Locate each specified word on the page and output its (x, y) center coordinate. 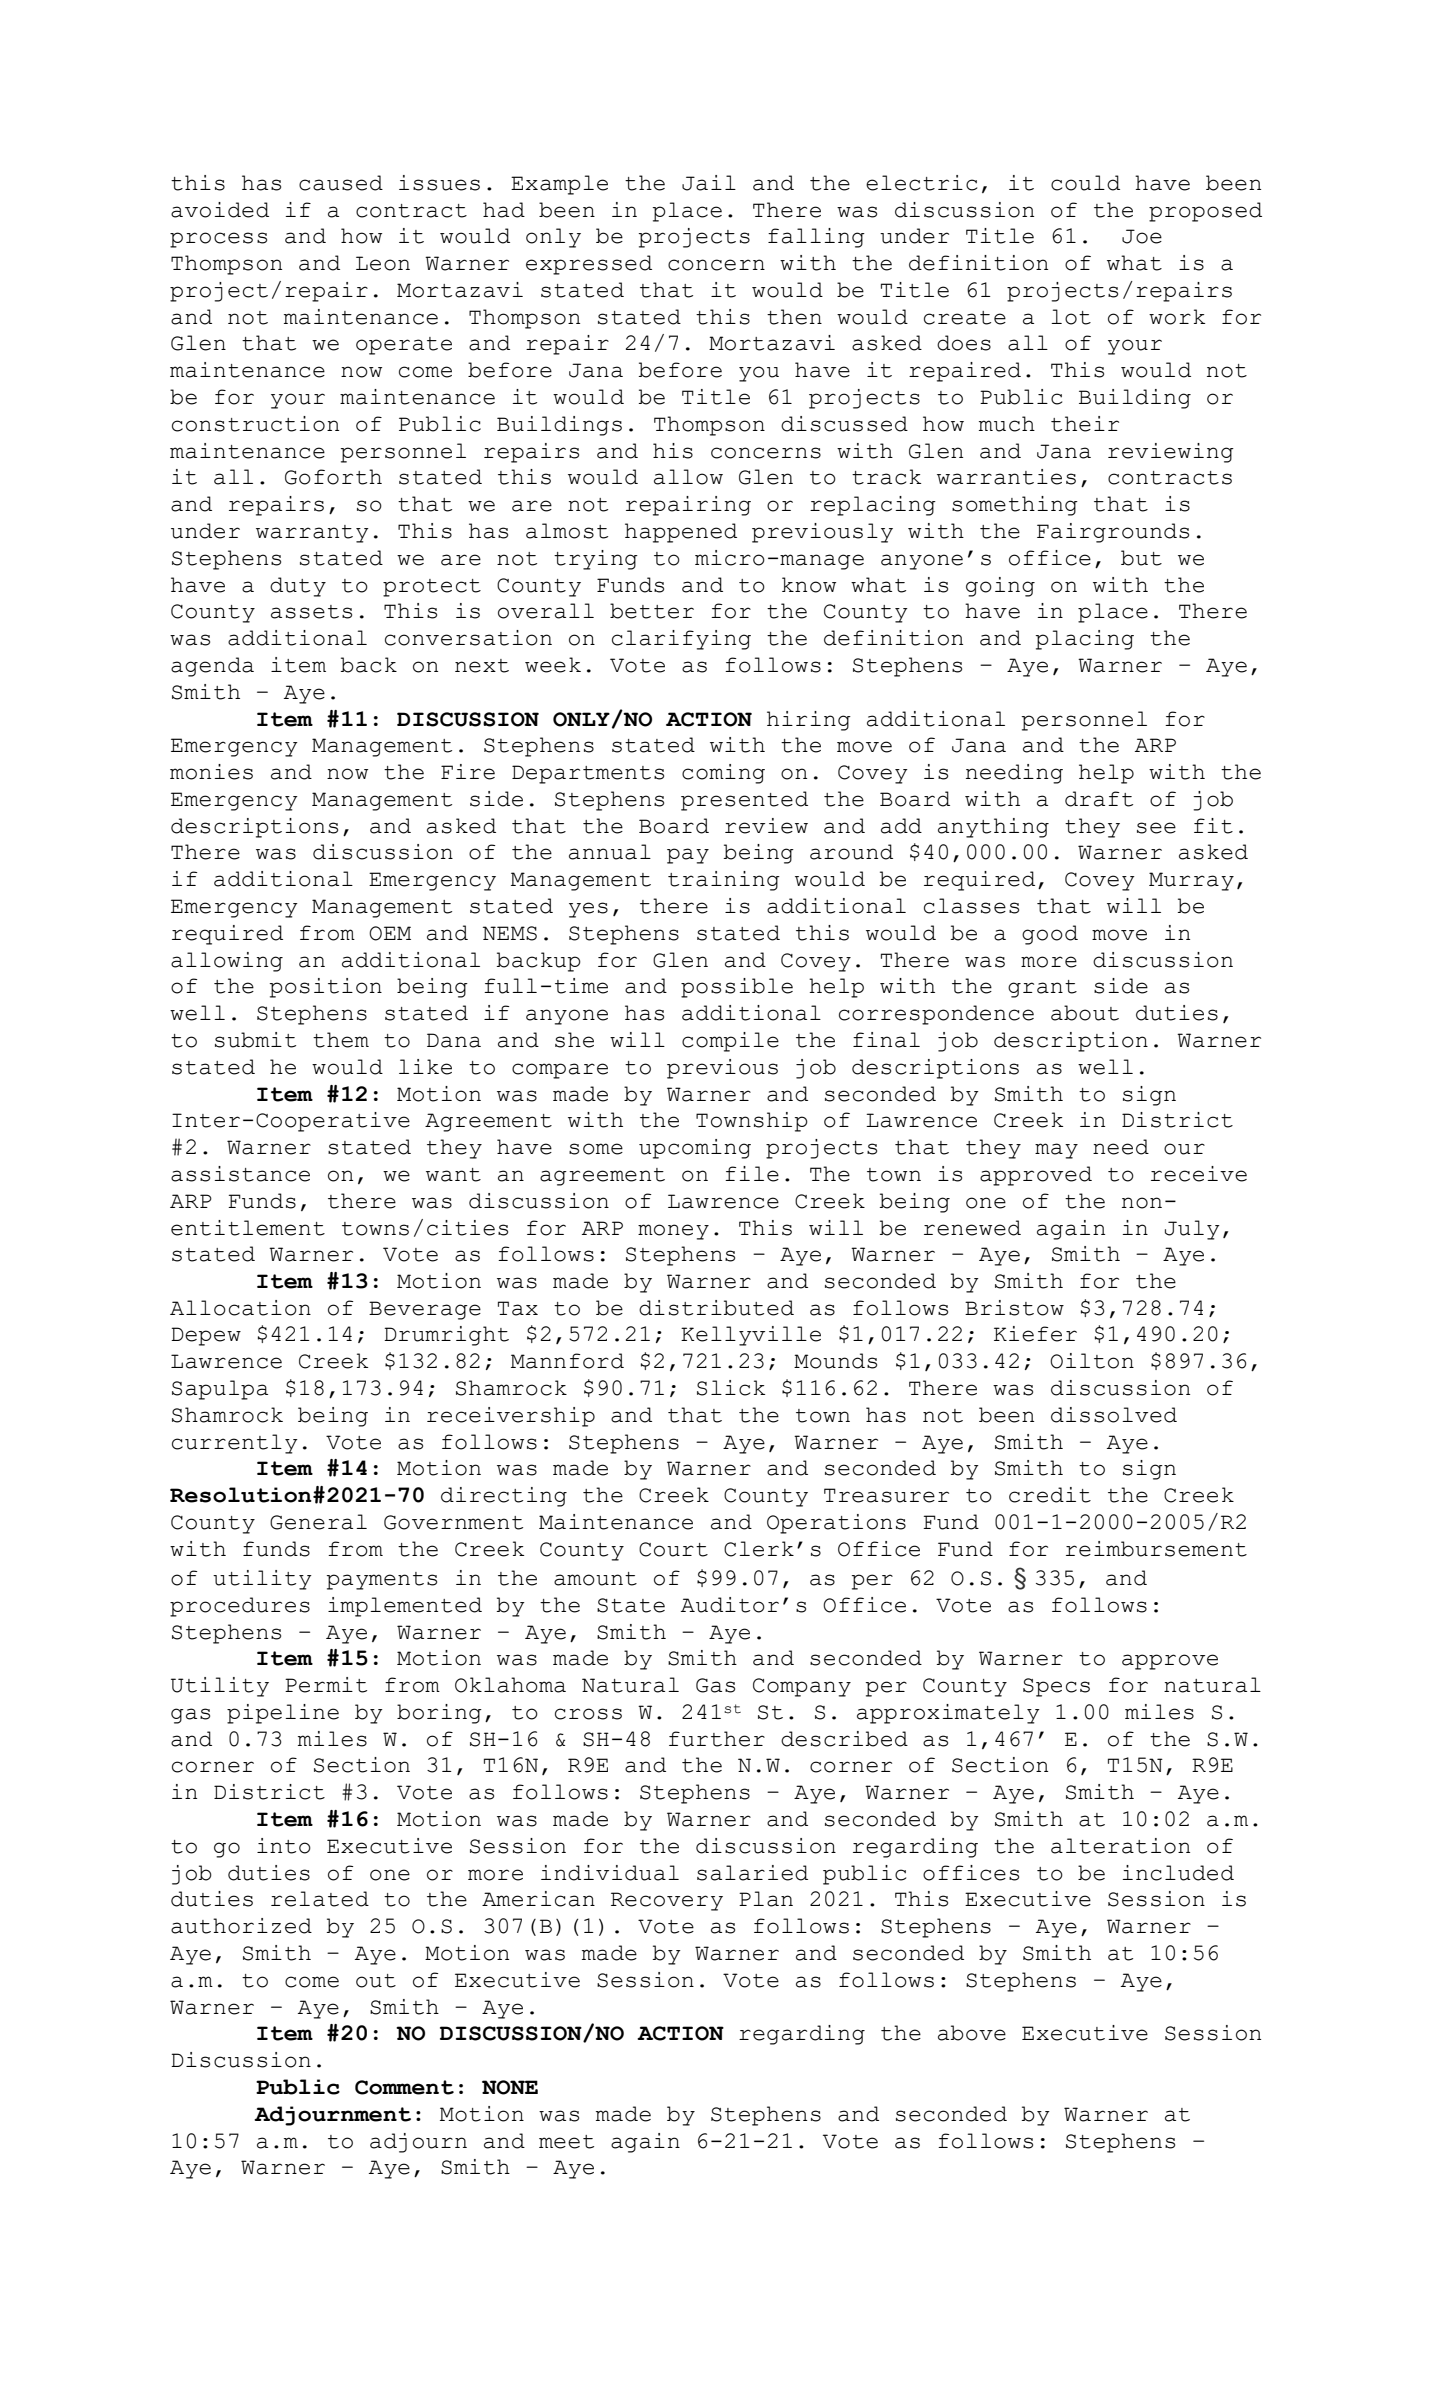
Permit (326, 1685)
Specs (1056, 1687)
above (972, 2033)
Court (673, 1549)
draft (1099, 799)
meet (566, 2142)
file (752, 1174)
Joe (1142, 236)
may (1056, 1151)
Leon (383, 263)
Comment (404, 2087)
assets (311, 612)
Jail (709, 183)
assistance (240, 1174)
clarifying (681, 640)
